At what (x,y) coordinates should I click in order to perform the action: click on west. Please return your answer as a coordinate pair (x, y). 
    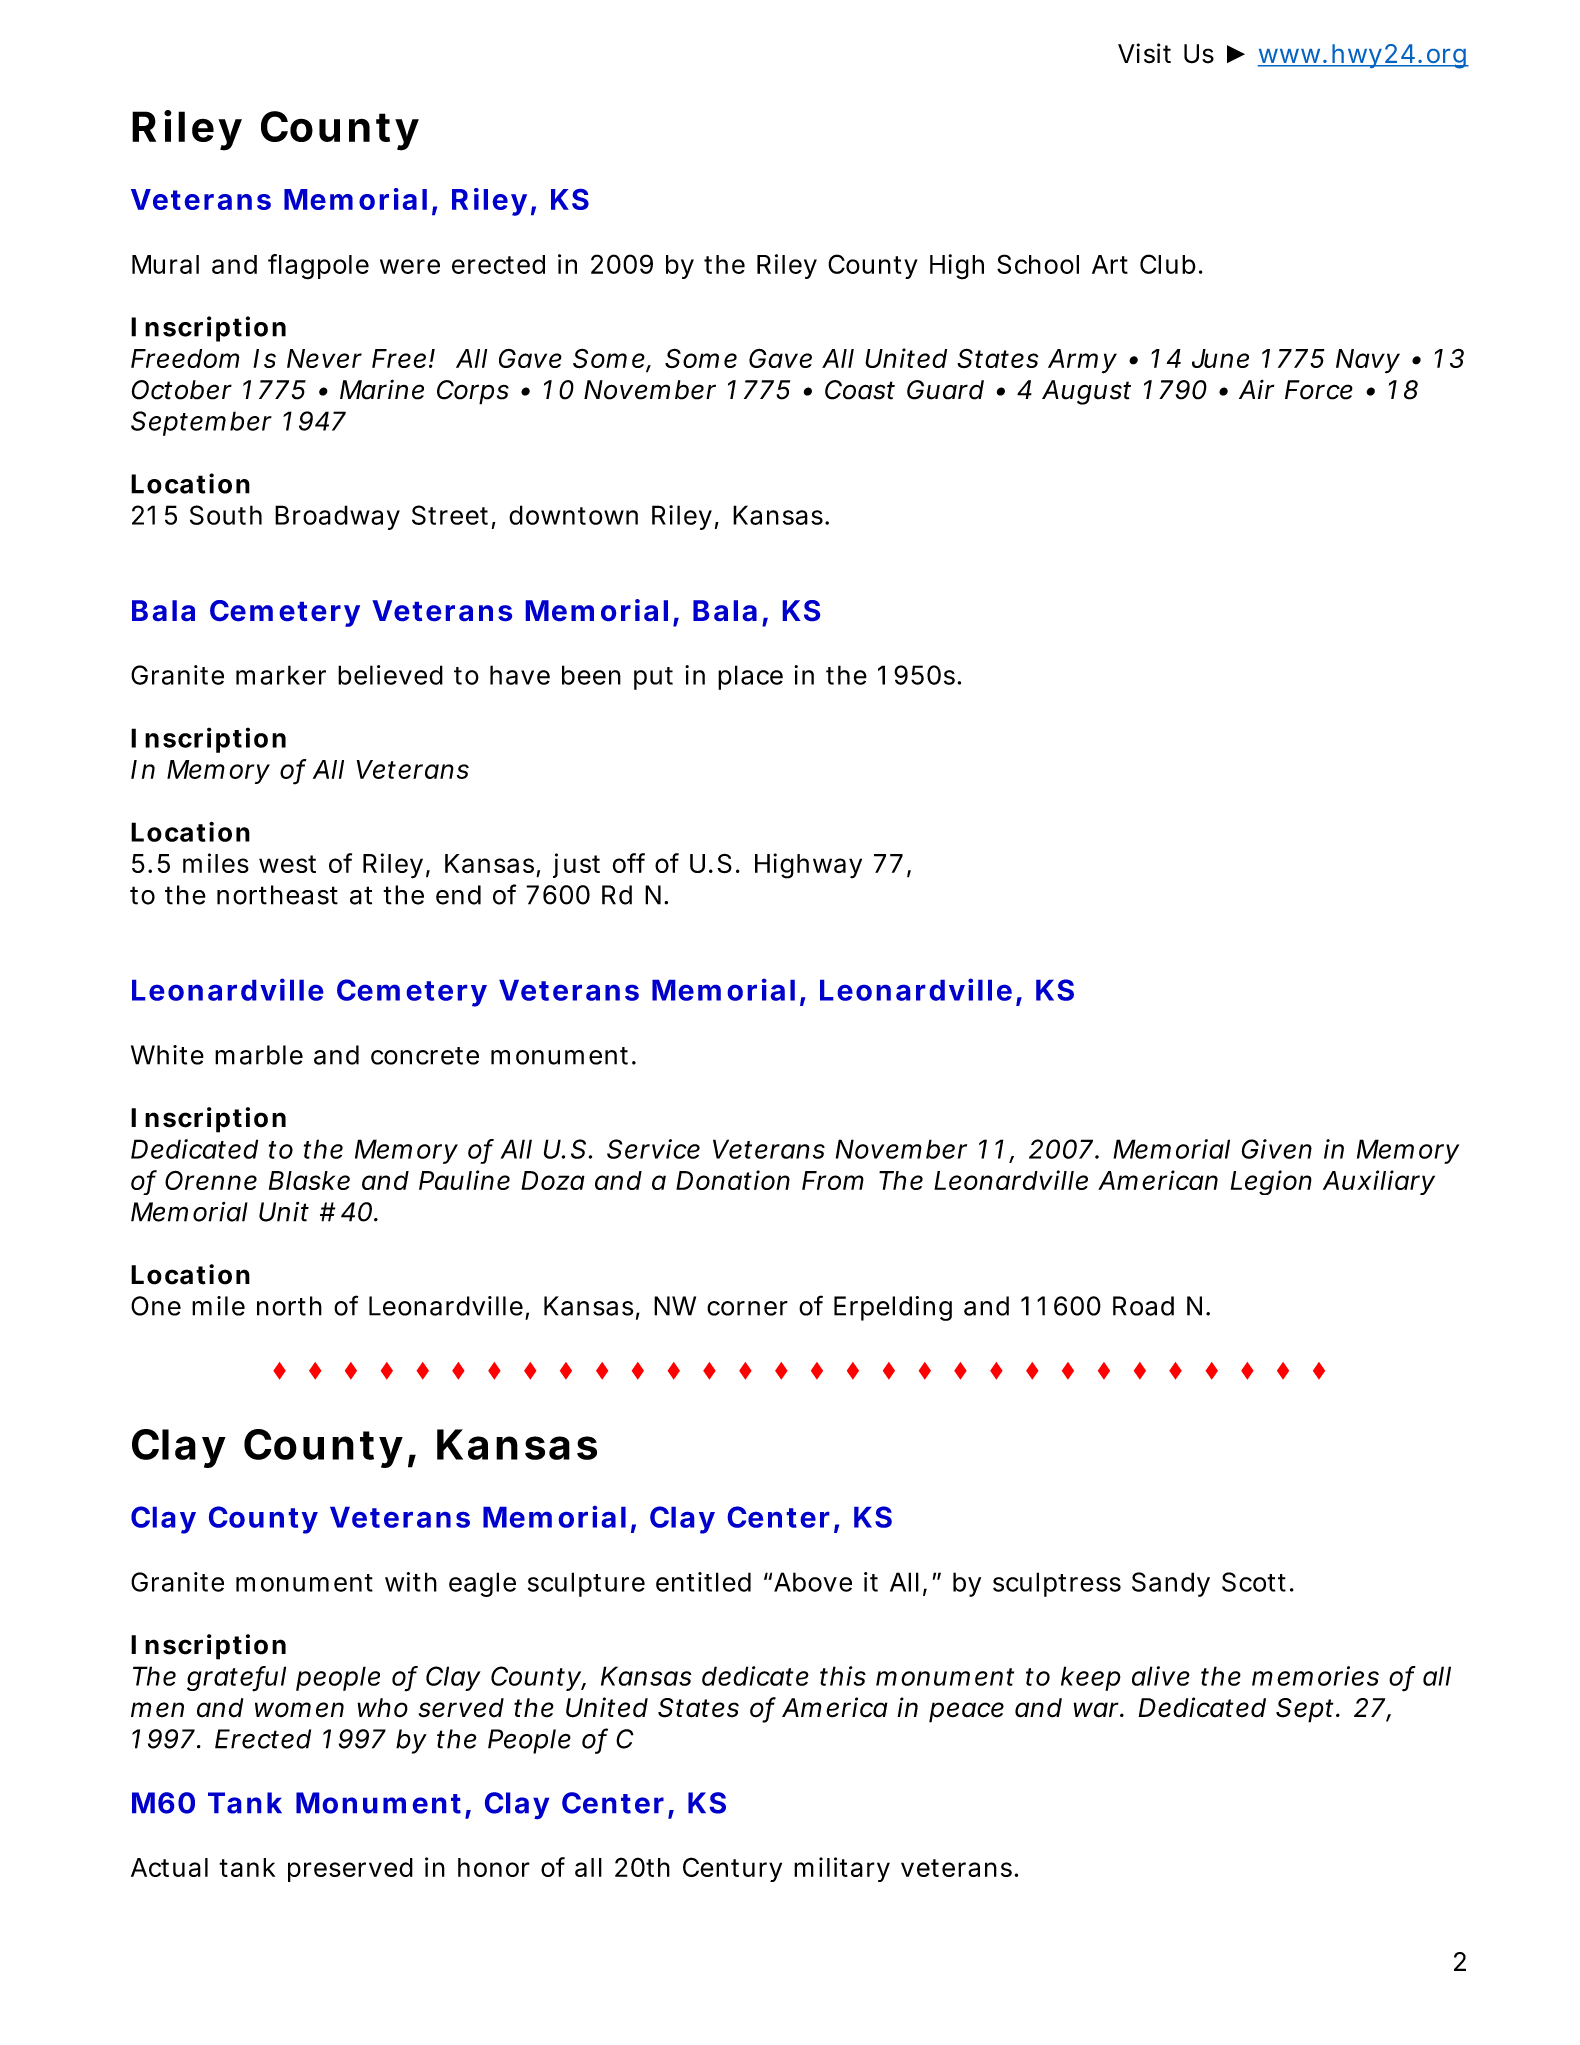
    Looking at the image, I should click on (287, 864).
